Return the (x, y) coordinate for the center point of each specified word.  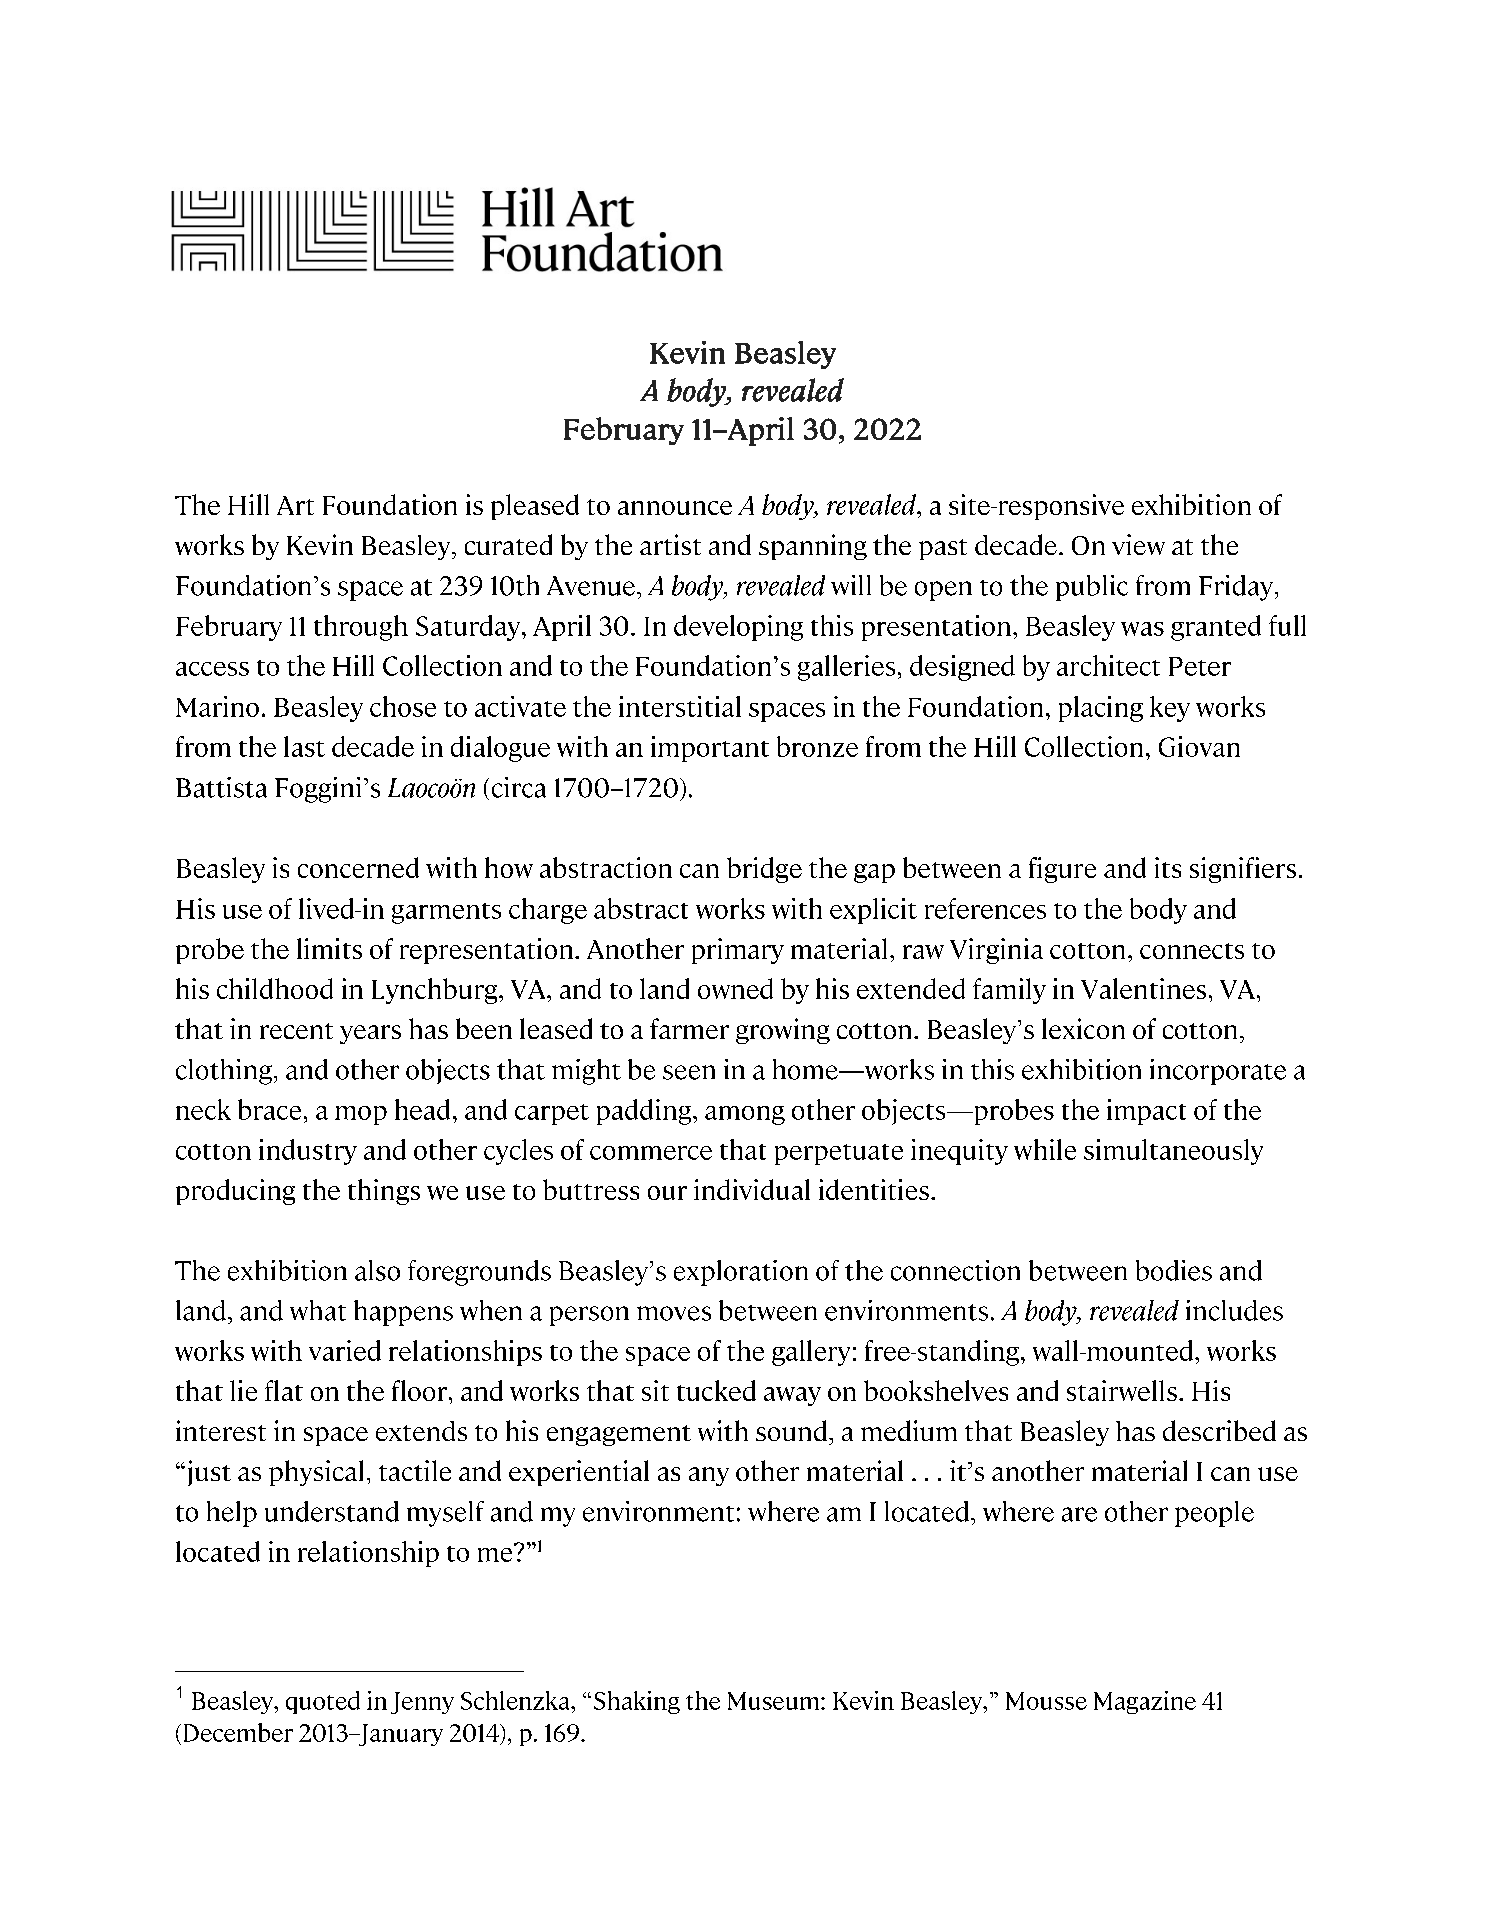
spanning (813, 547)
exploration (741, 1273)
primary (738, 951)
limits (329, 948)
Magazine (1145, 1702)
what (318, 1310)
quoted (323, 1702)
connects (1192, 951)
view (1138, 544)
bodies (1174, 1270)
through (361, 628)
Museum (775, 1701)
